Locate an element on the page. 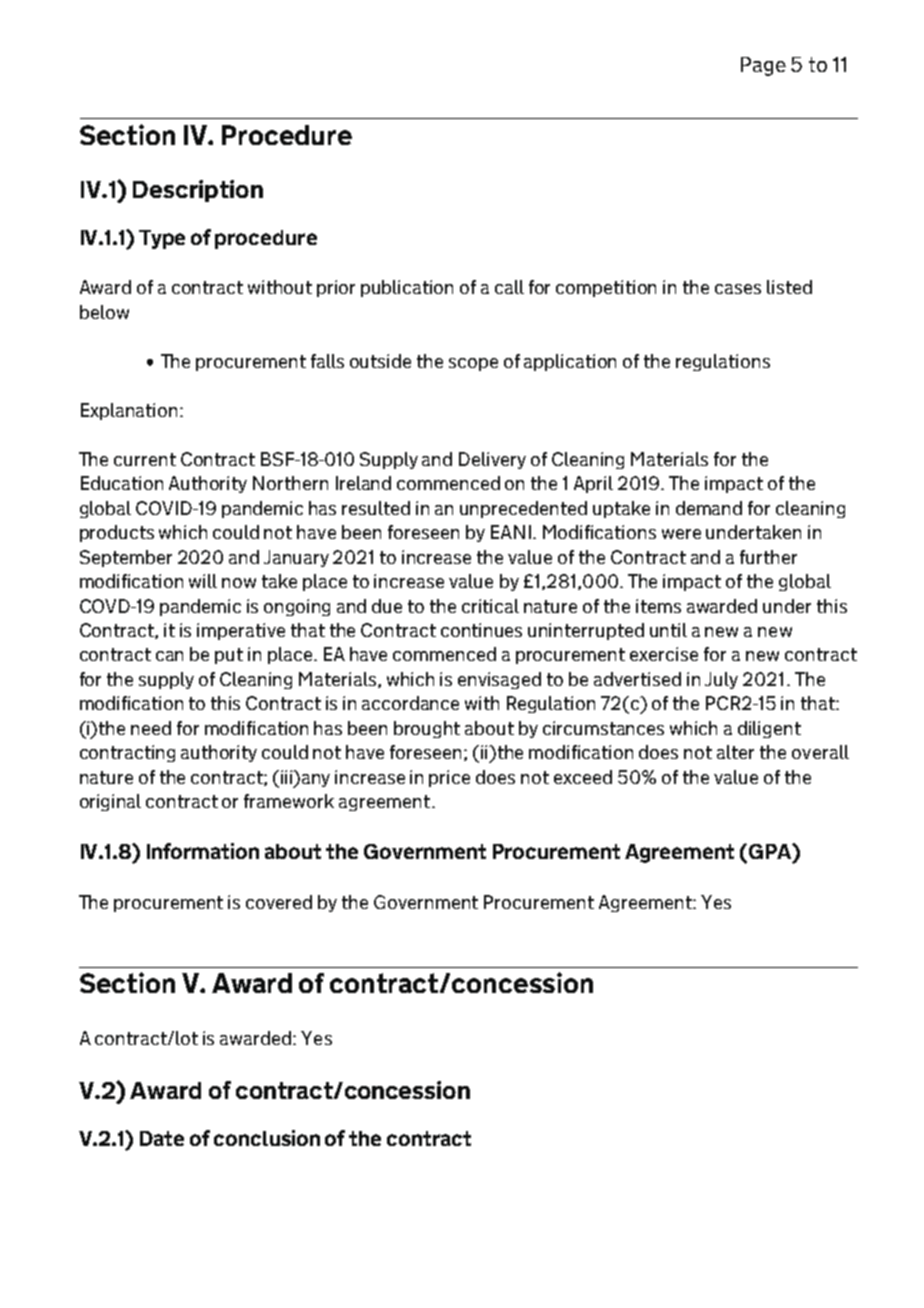 This image has height=1308, width=924. Page is located at coordinates (763, 66).
